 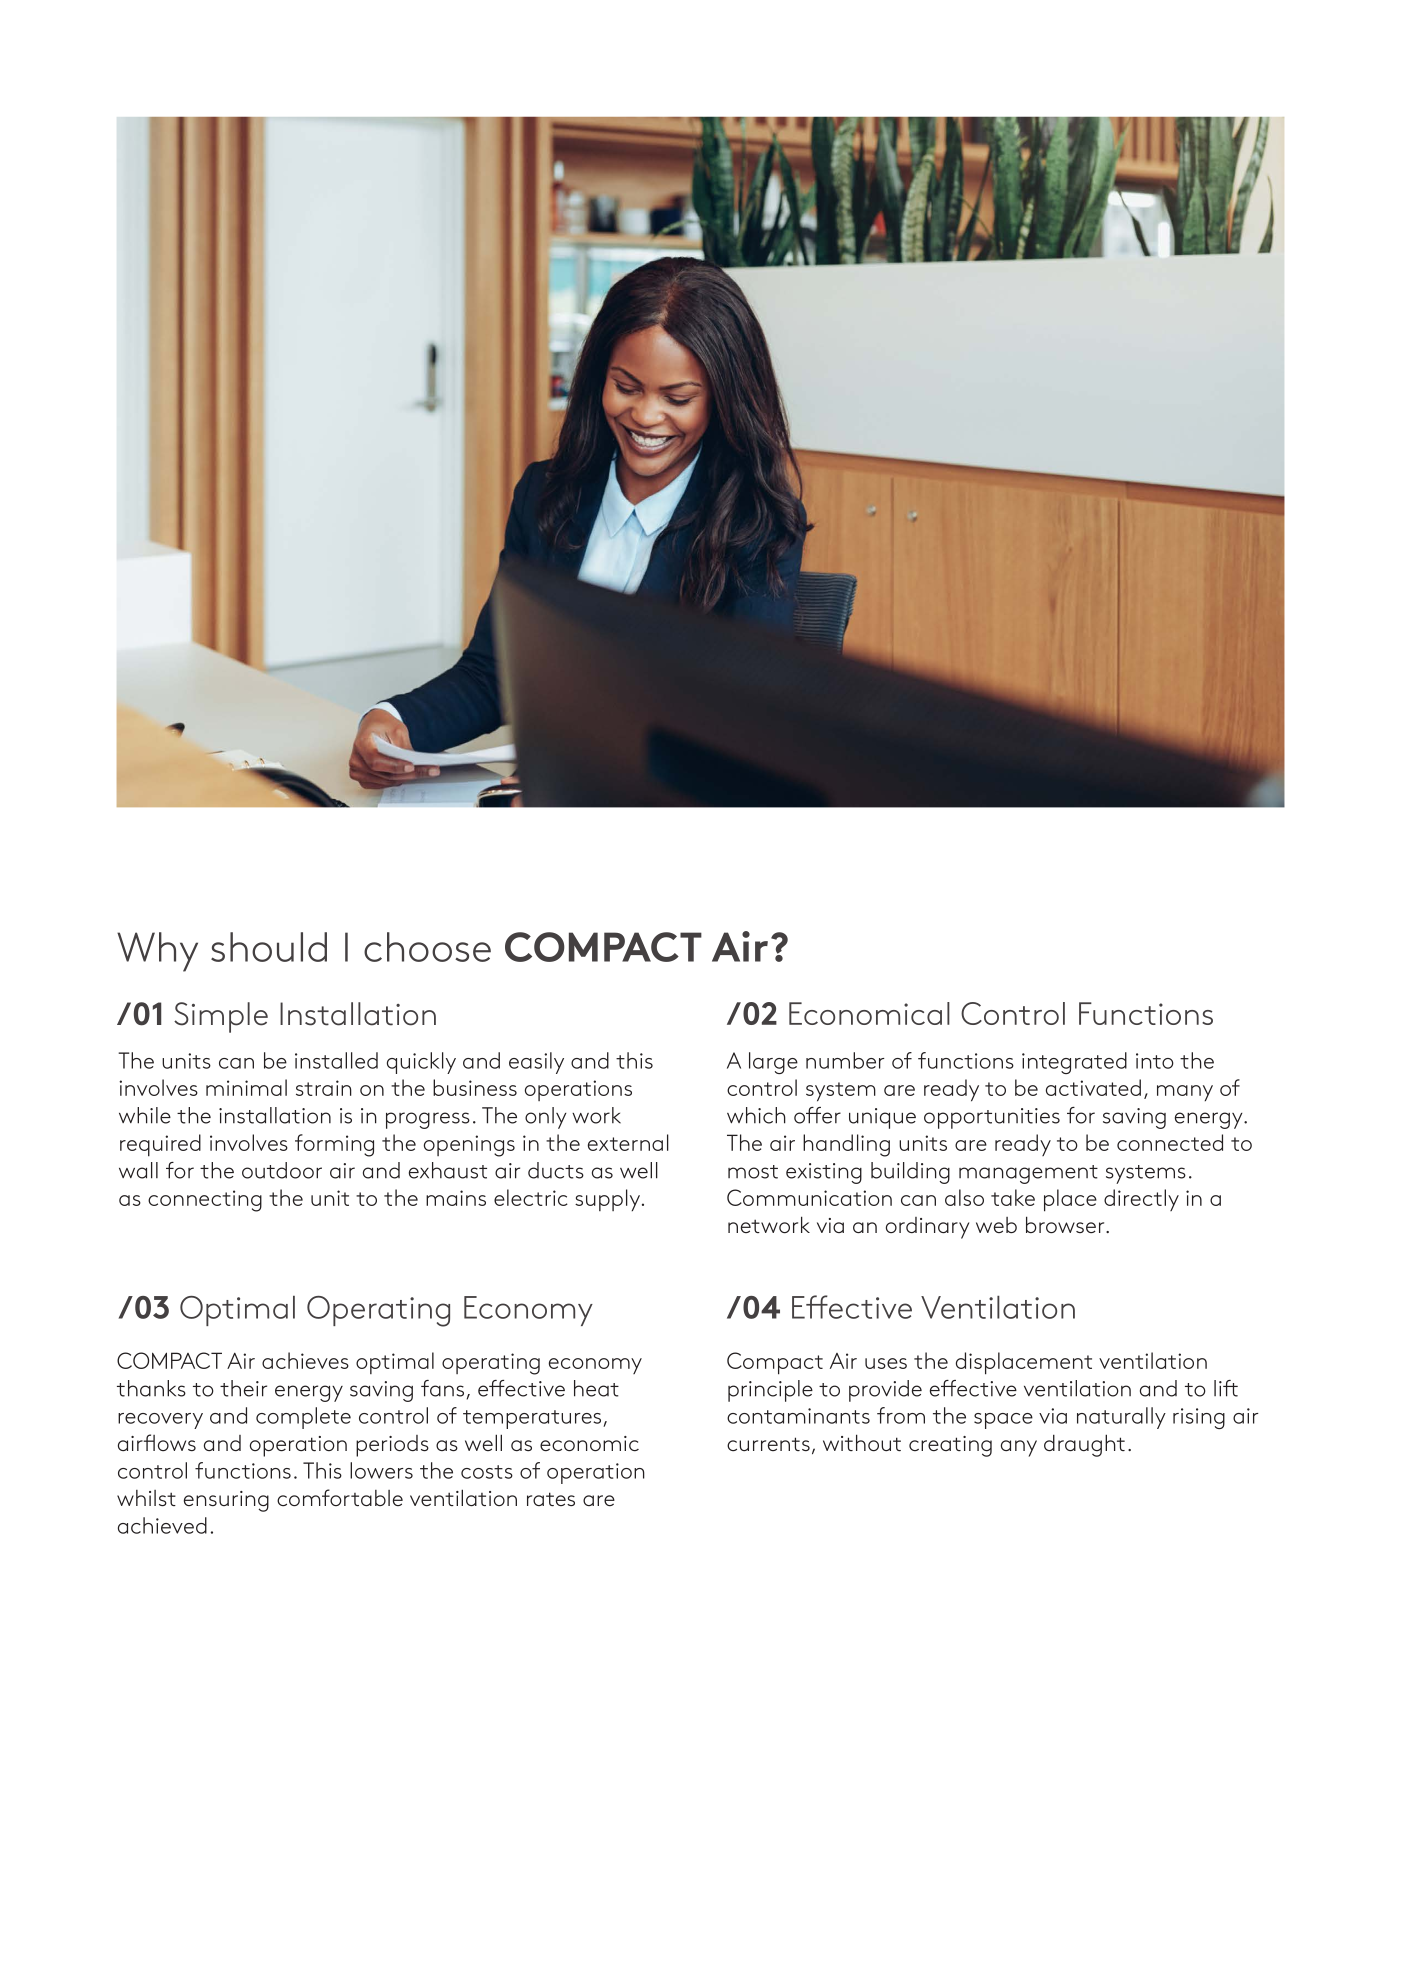 What do you see at coordinates (886, 1363) in the page?
I see `uses` at bounding box center [886, 1363].
